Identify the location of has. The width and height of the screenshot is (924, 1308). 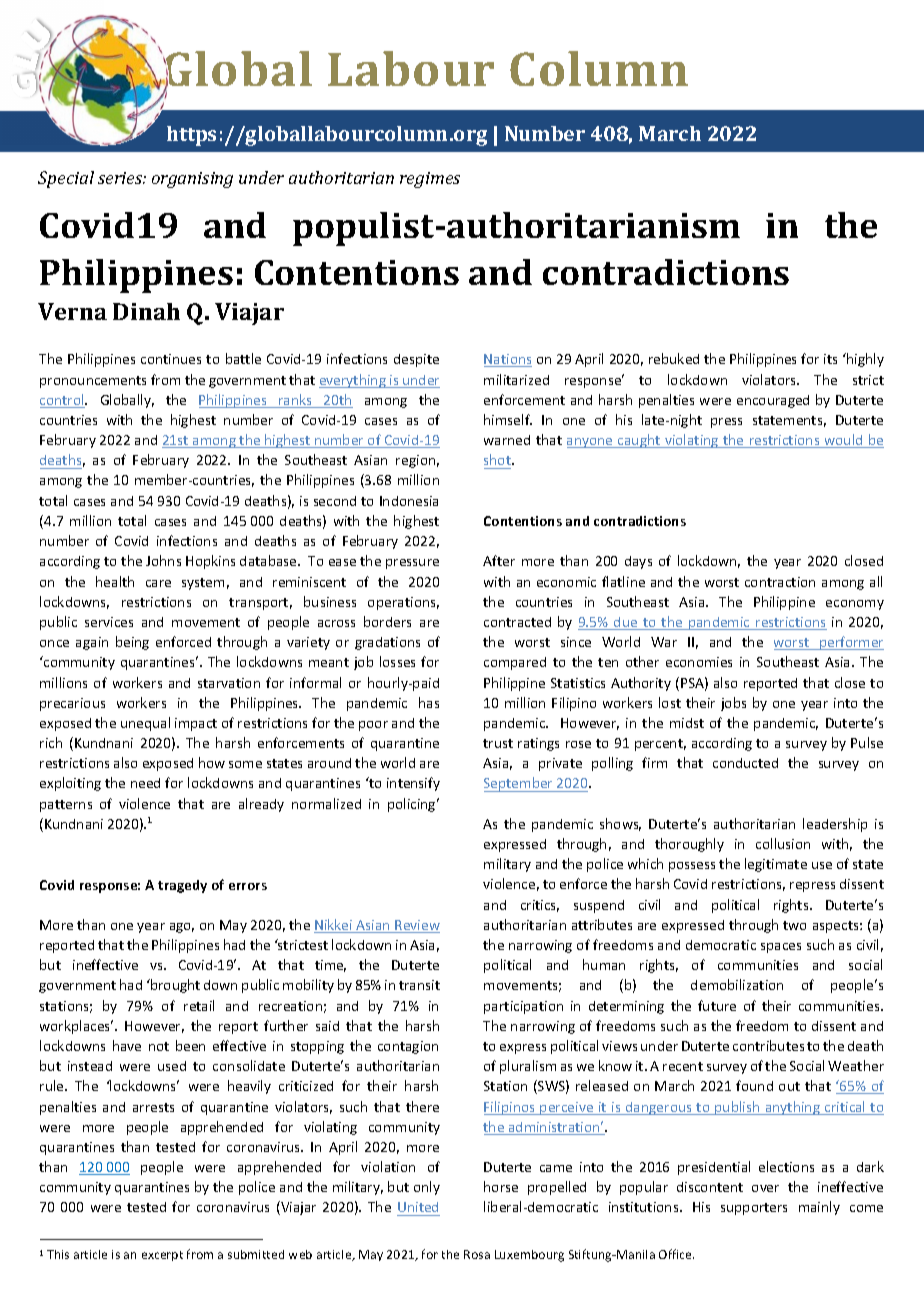
(429, 702).
